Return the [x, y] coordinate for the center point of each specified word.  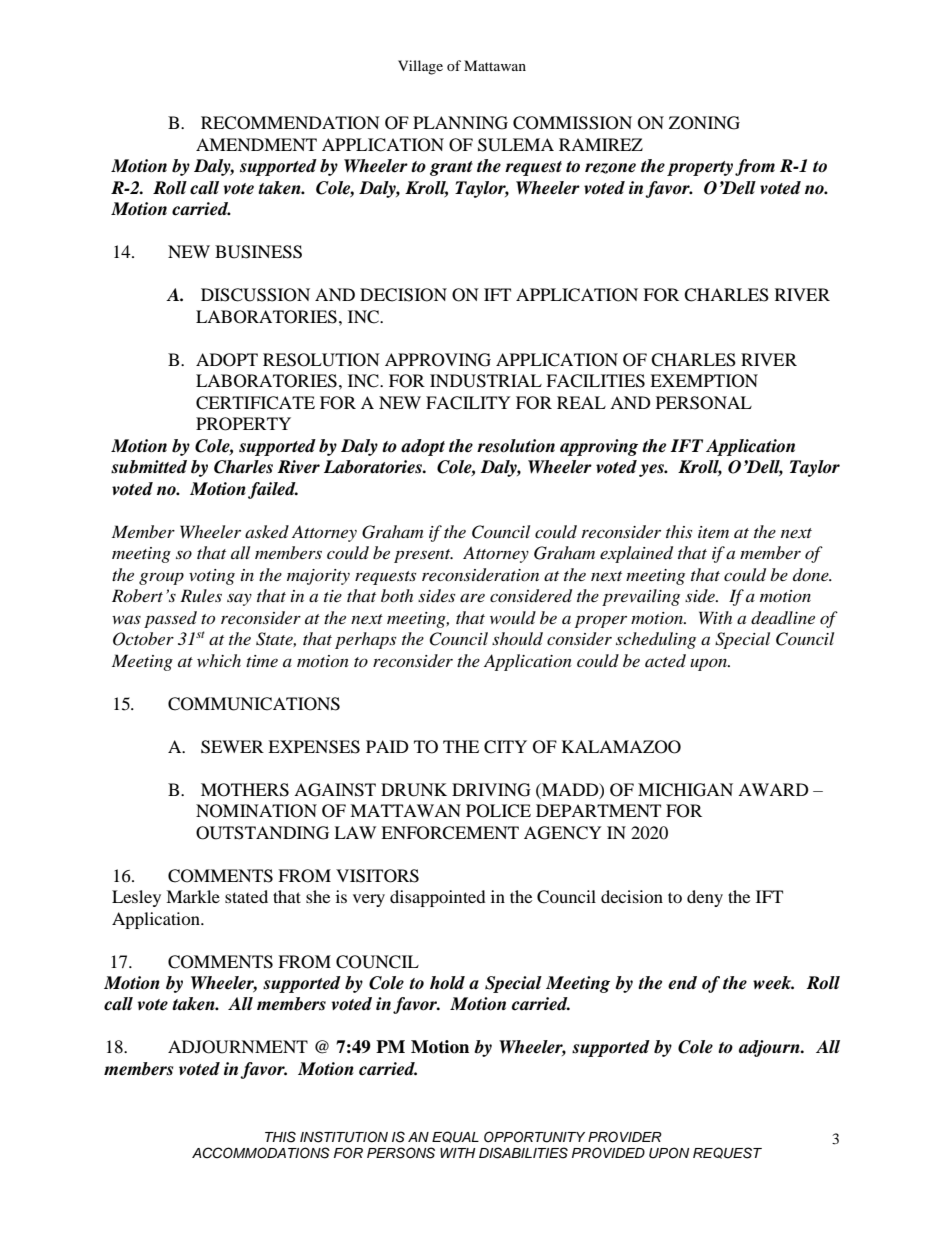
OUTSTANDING [262, 833]
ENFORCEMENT [450, 833]
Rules [201, 595]
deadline [783, 618]
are [472, 598]
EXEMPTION [704, 381]
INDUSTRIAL [486, 381]
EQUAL [455, 1137]
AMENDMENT [256, 144]
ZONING [704, 123]
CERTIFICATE [255, 403]
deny [705, 898]
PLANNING [460, 123]
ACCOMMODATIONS [261, 1153]
